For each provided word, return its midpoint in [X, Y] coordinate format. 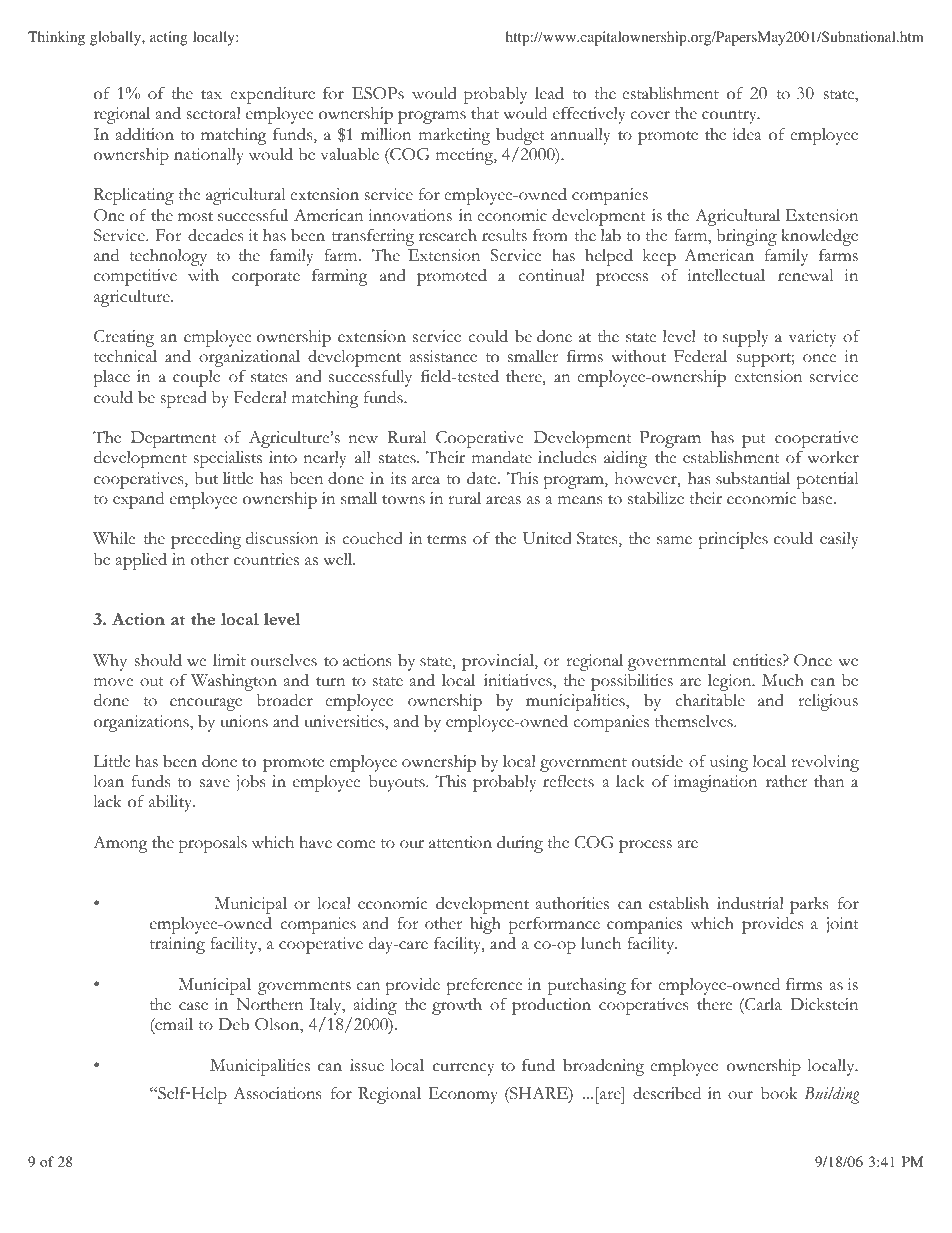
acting [169, 38]
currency [463, 1069]
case [193, 1006]
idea [747, 134]
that [485, 113]
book [779, 1093]
